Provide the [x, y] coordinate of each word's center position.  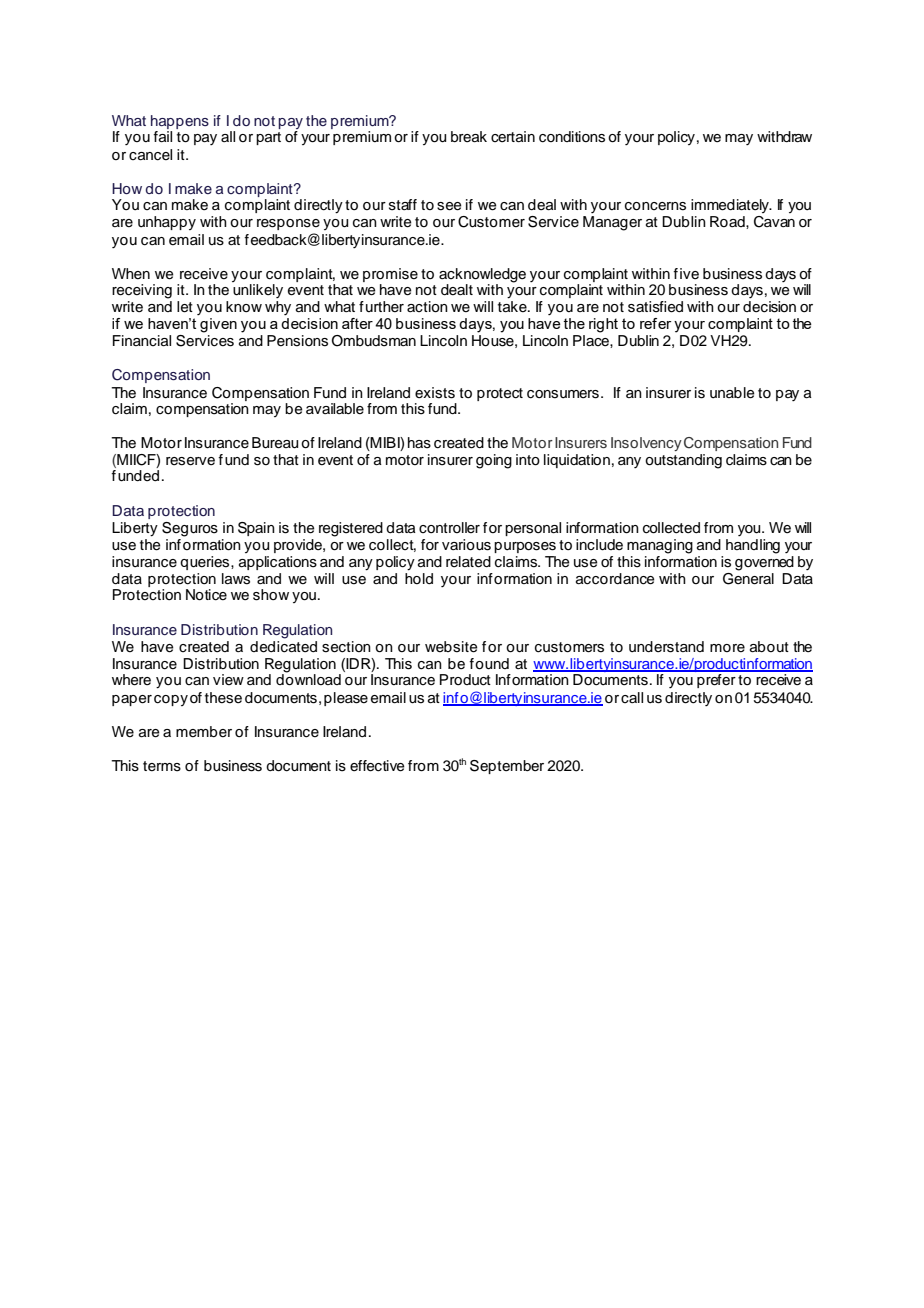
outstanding [683, 461]
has [419, 443]
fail [162, 137]
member [204, 731]
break [469, 137]
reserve [190, 461]
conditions [572, 137]
